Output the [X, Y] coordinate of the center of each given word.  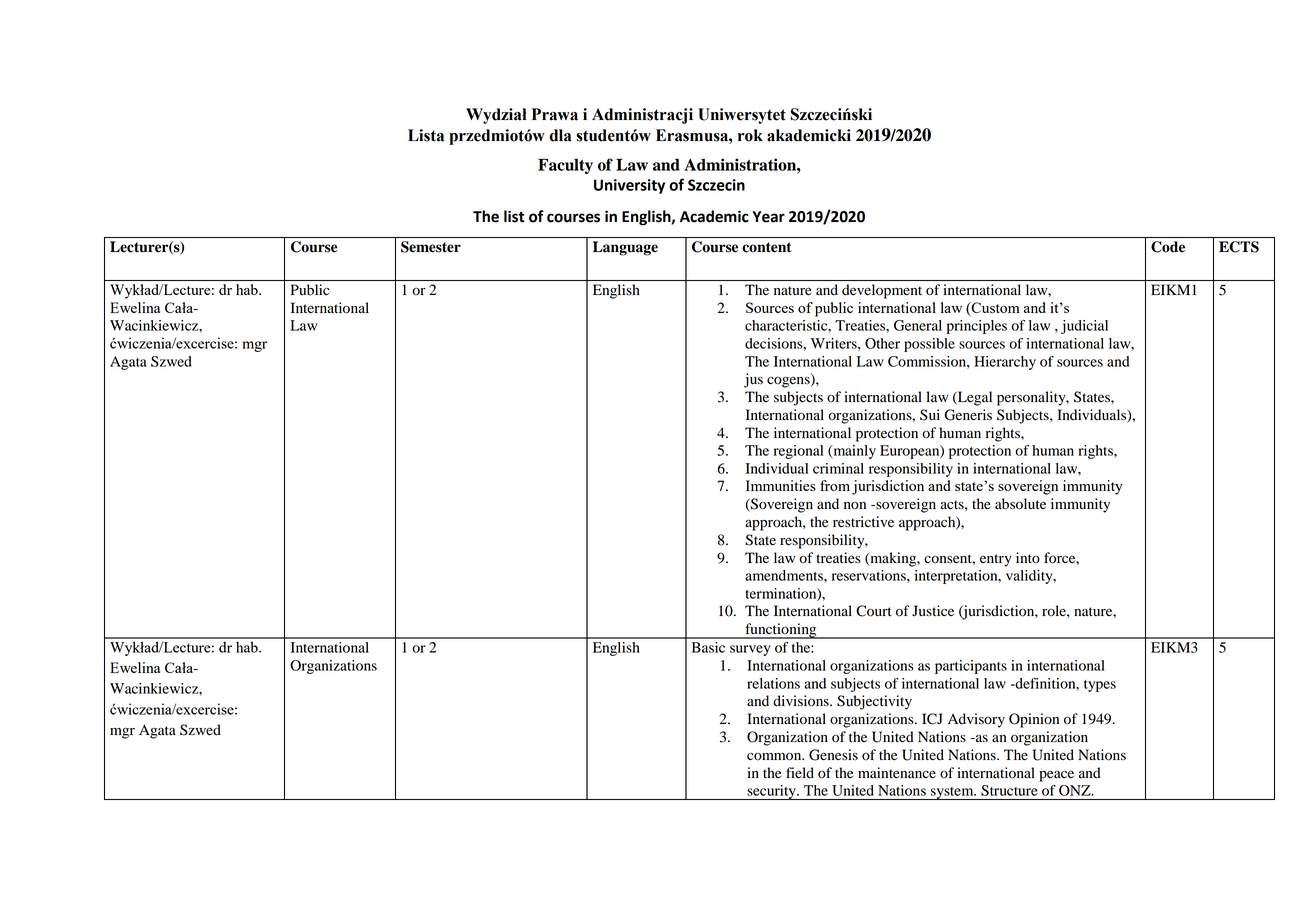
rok [750, 135]
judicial [1084, 327]
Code [1168, 247]
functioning [781, 631]
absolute [1020, 504]
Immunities [781, 485]
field [800, 773]
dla [560, 135]
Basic [708, 647]
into [1028, 558]
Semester [431, 247]
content [767, 247]
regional [798, 452]
